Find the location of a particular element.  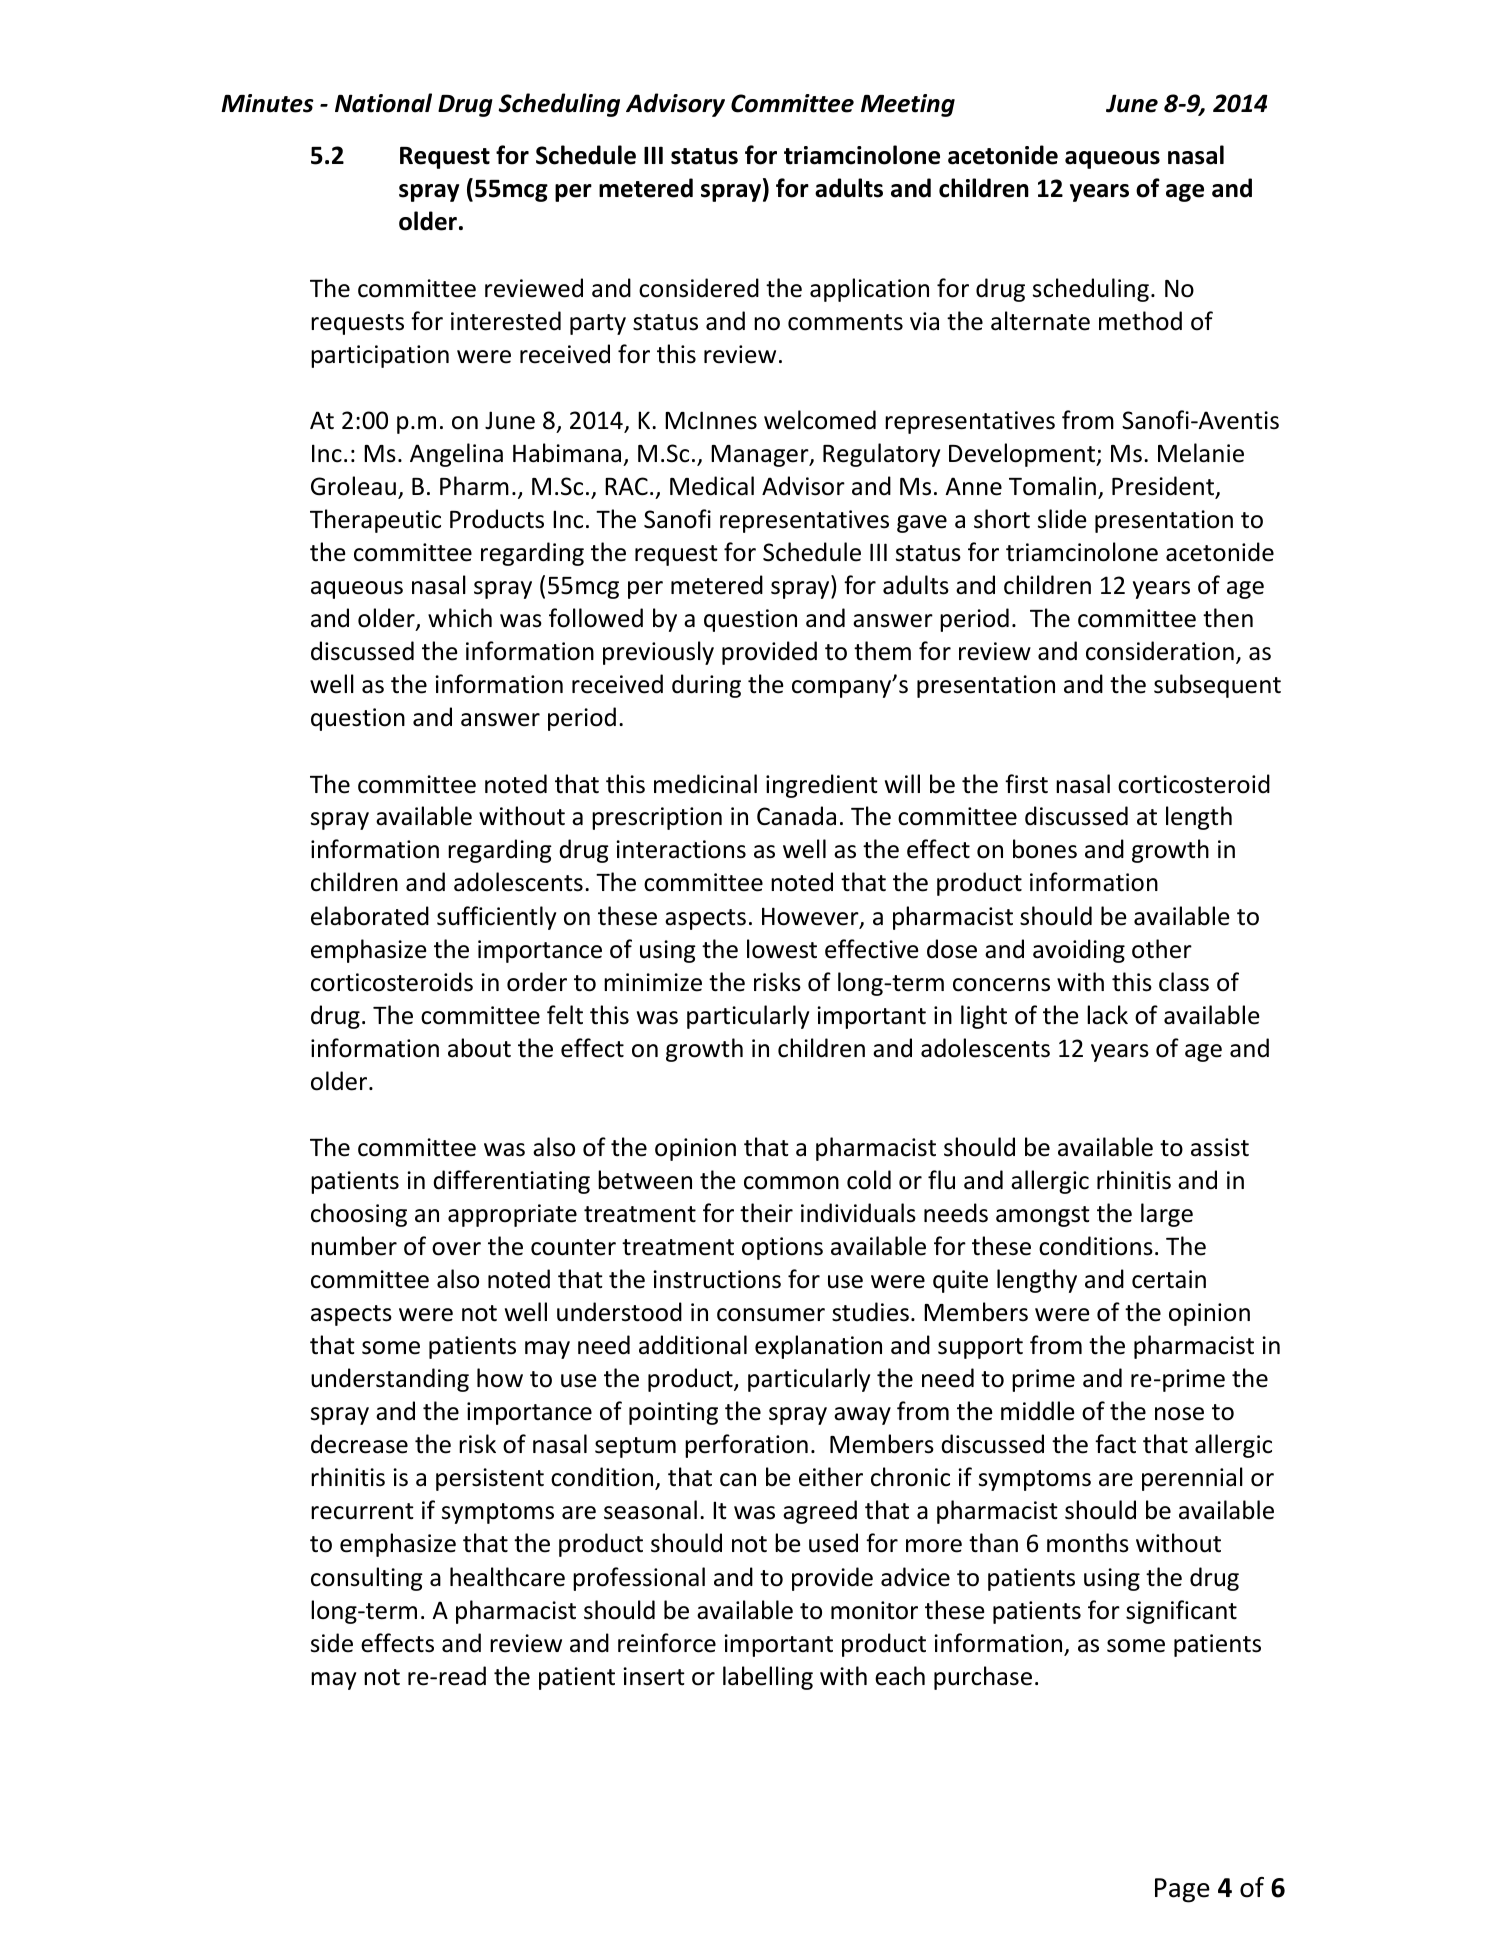

consulting is located at coordinates (367, 1579).
